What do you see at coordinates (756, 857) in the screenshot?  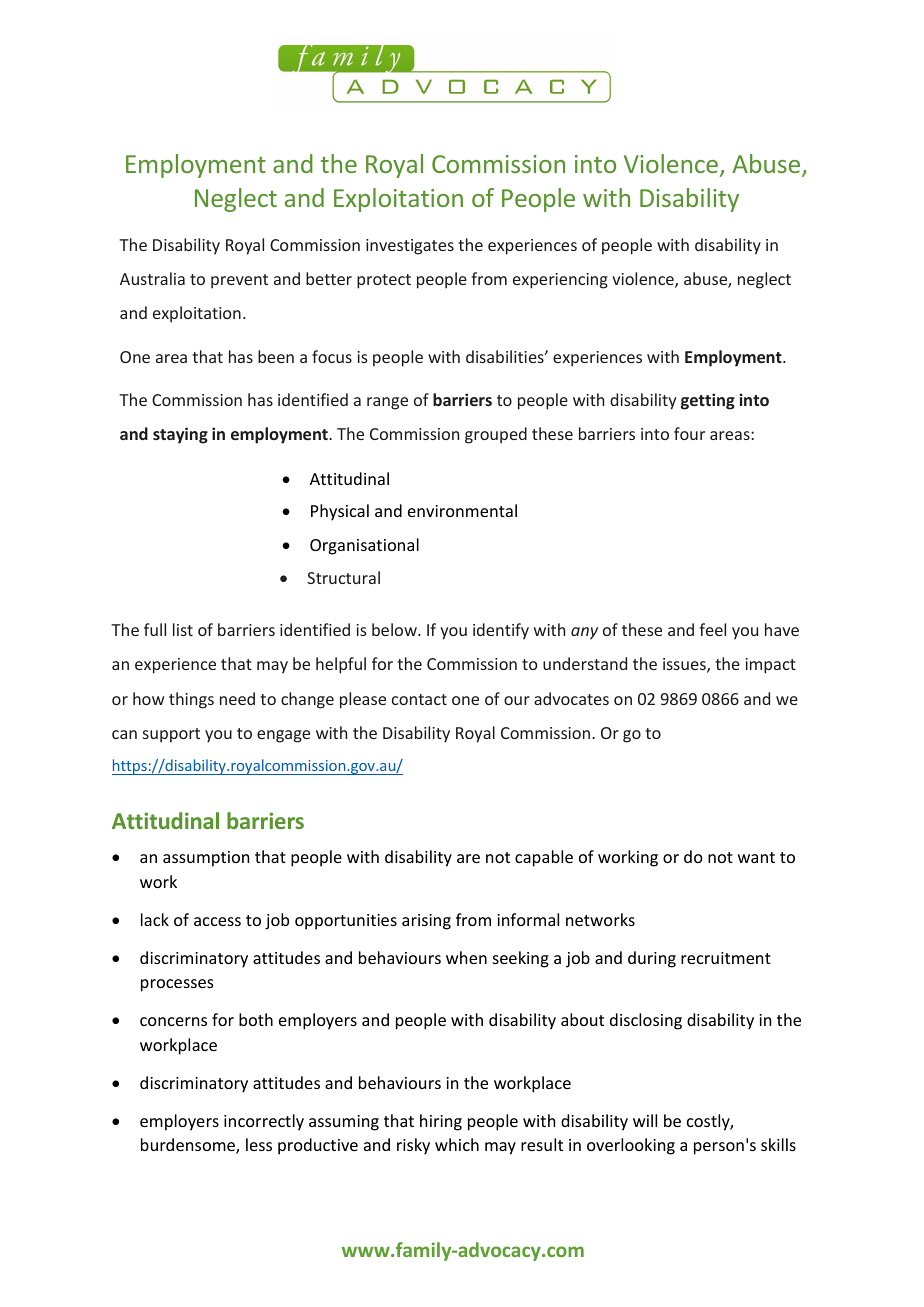 I see `want` at bounding box center [756, 857].
